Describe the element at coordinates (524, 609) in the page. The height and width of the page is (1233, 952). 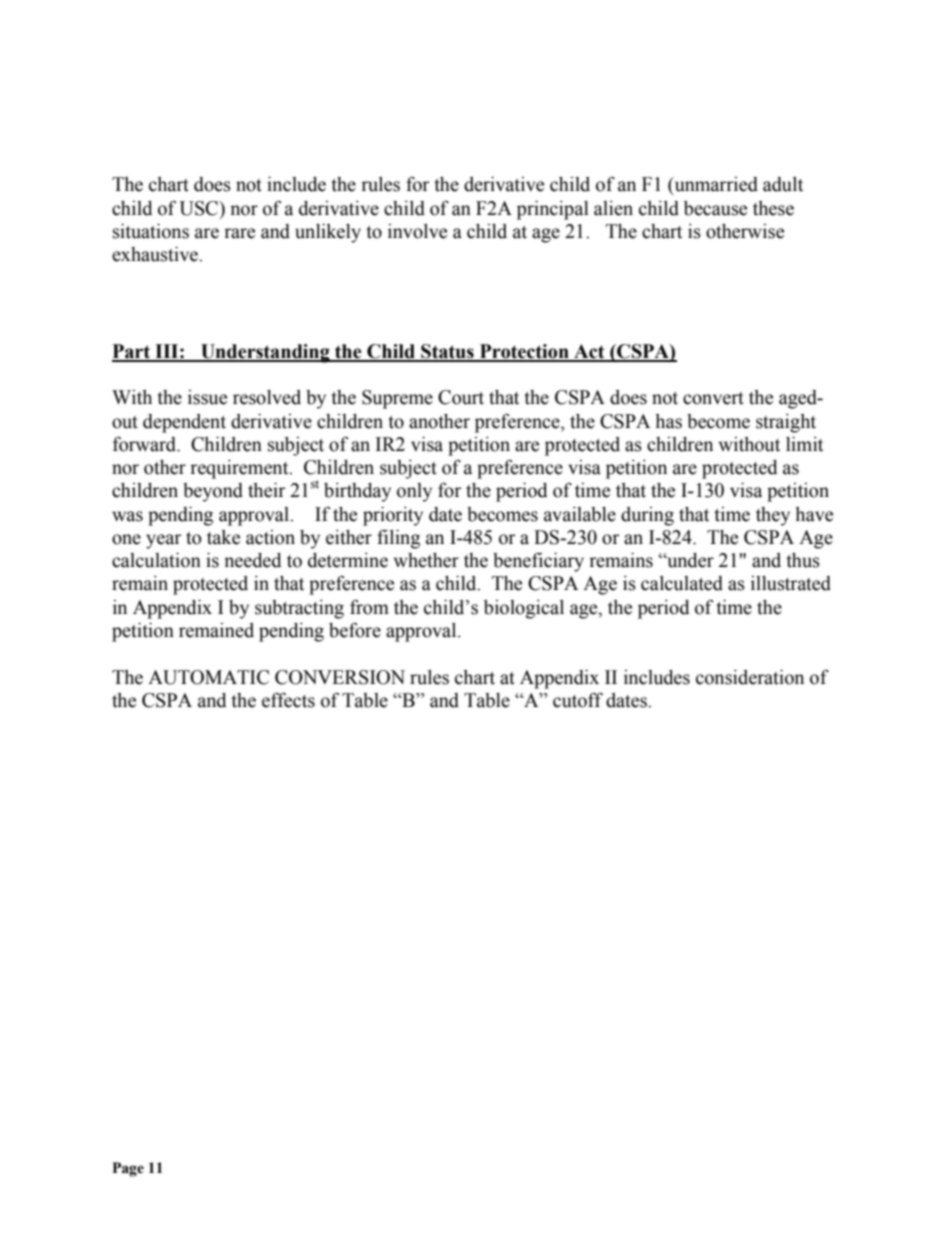
I see `biological` at that location.
